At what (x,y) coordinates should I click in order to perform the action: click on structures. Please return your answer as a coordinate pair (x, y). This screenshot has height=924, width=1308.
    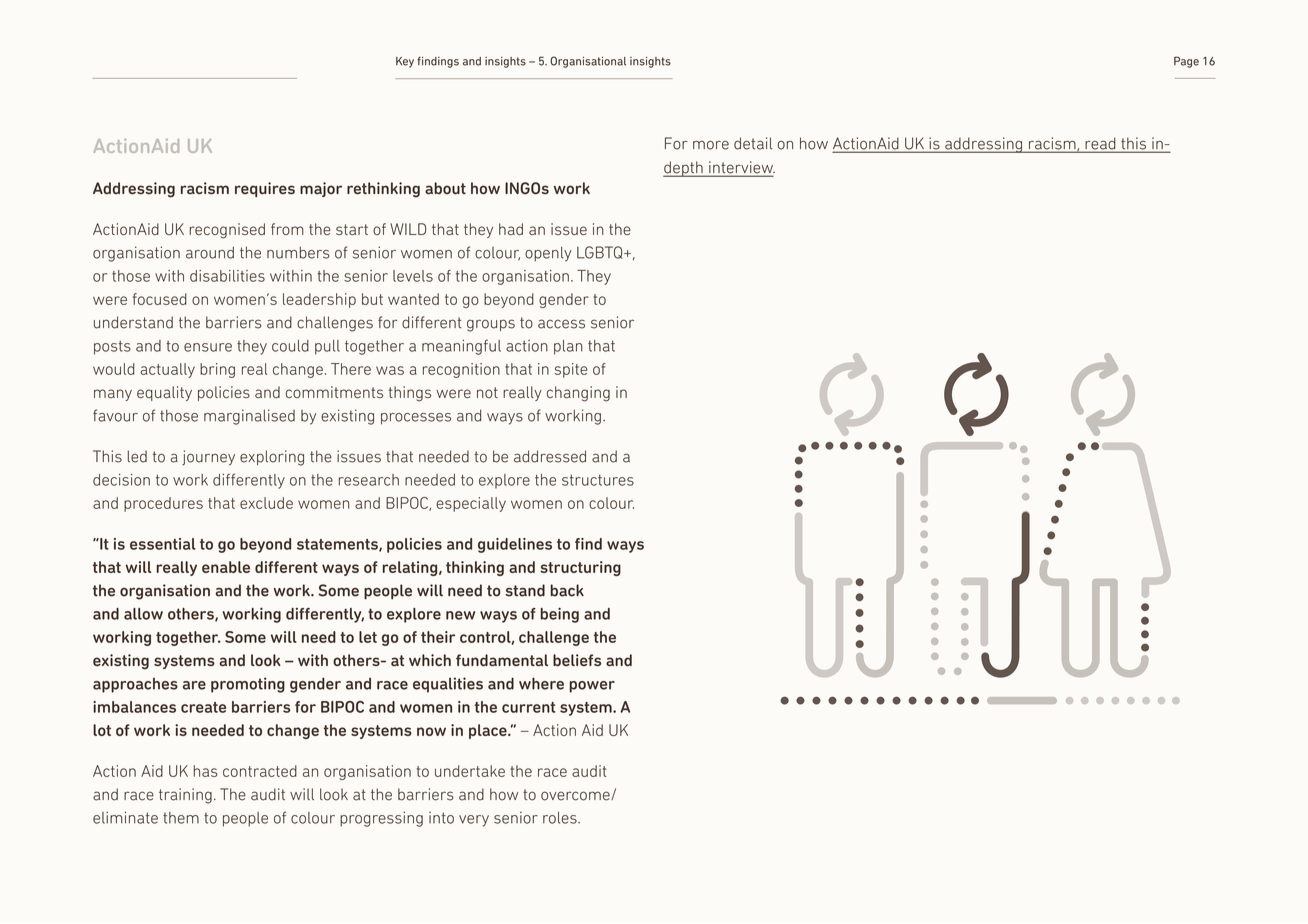
    Looking at the image, I should click on (598, 480).
